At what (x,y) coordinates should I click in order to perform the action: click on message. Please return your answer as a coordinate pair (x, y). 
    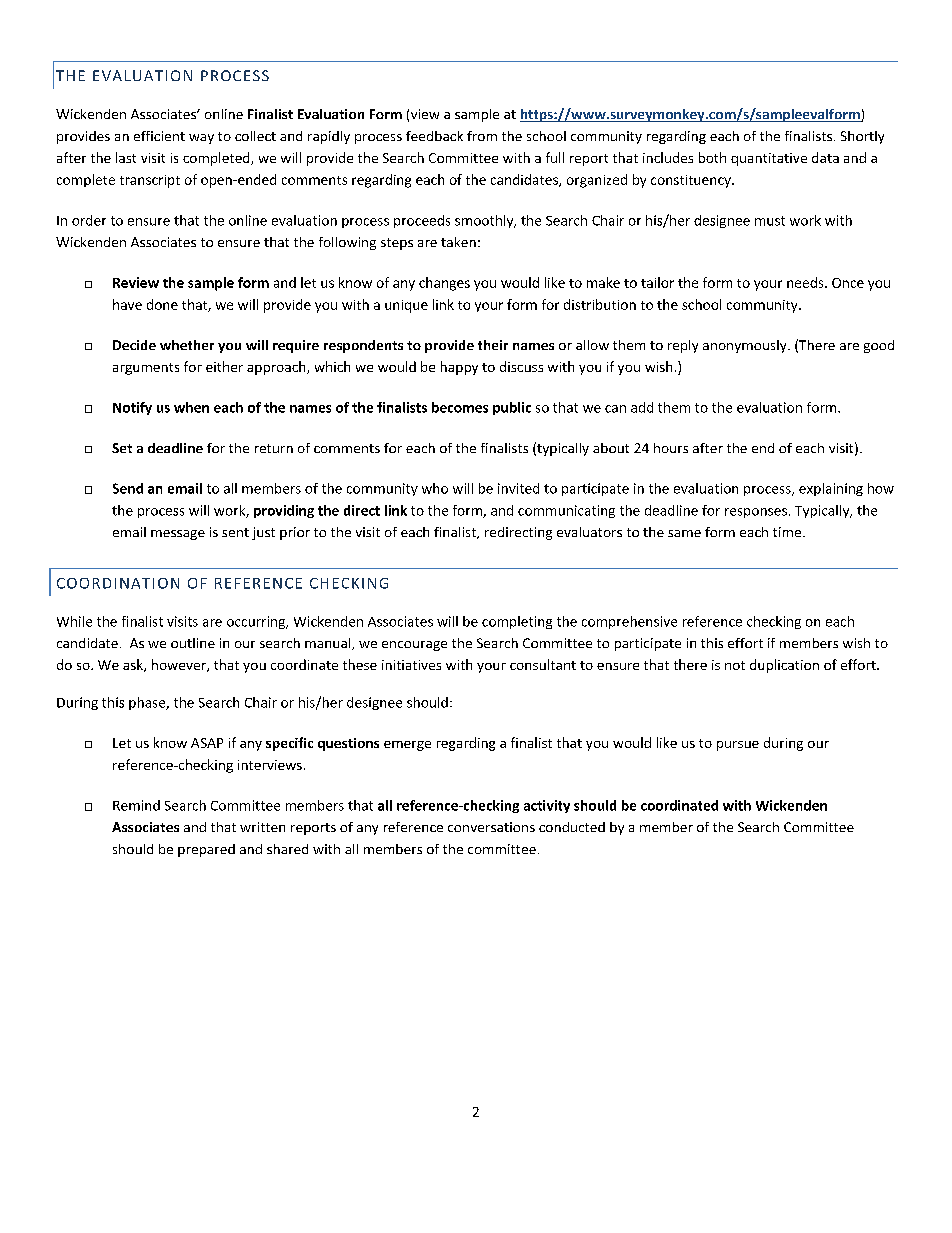
    Looking at the image, I should click on (178, 535).
